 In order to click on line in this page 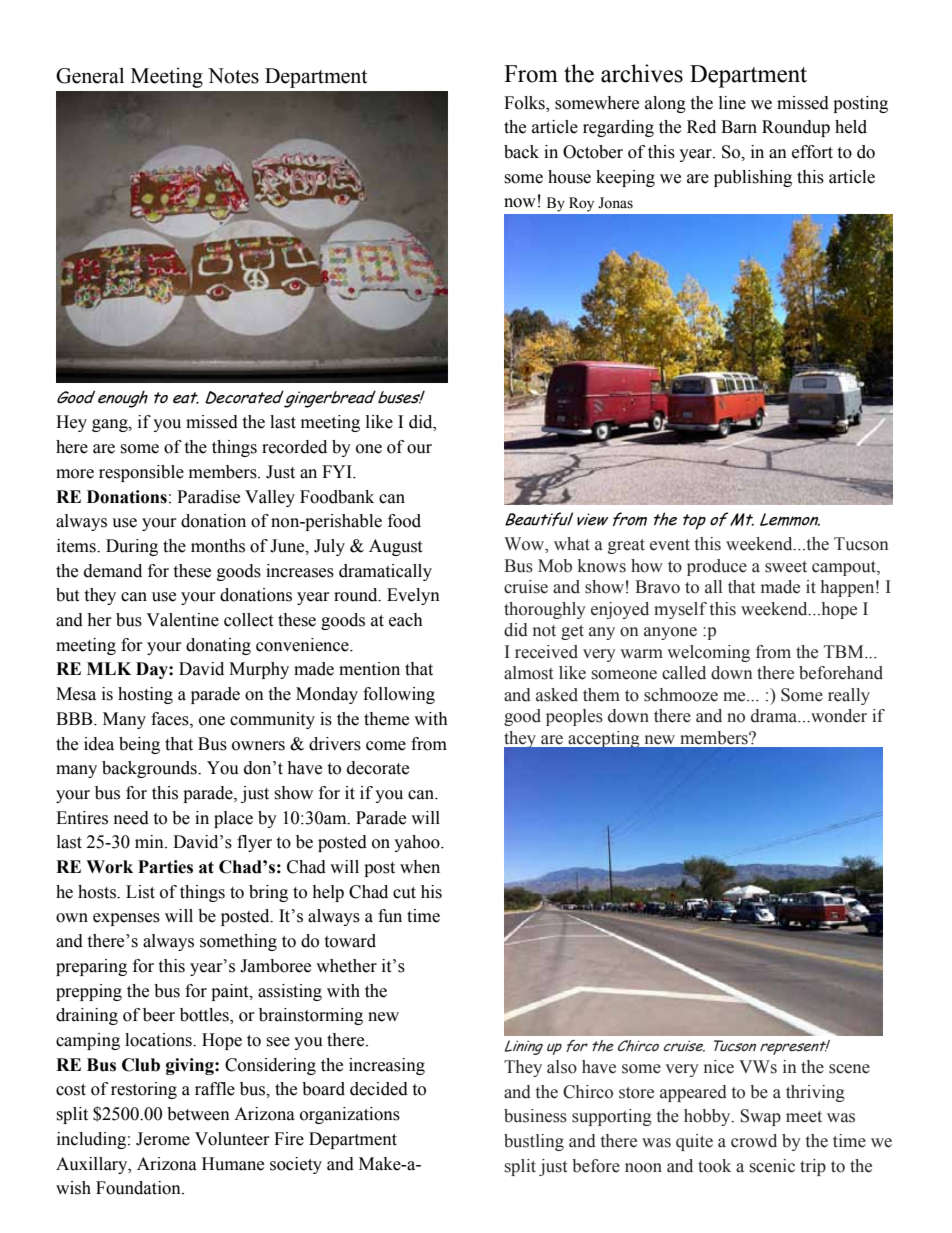, I will do `click(732, 103)`.
